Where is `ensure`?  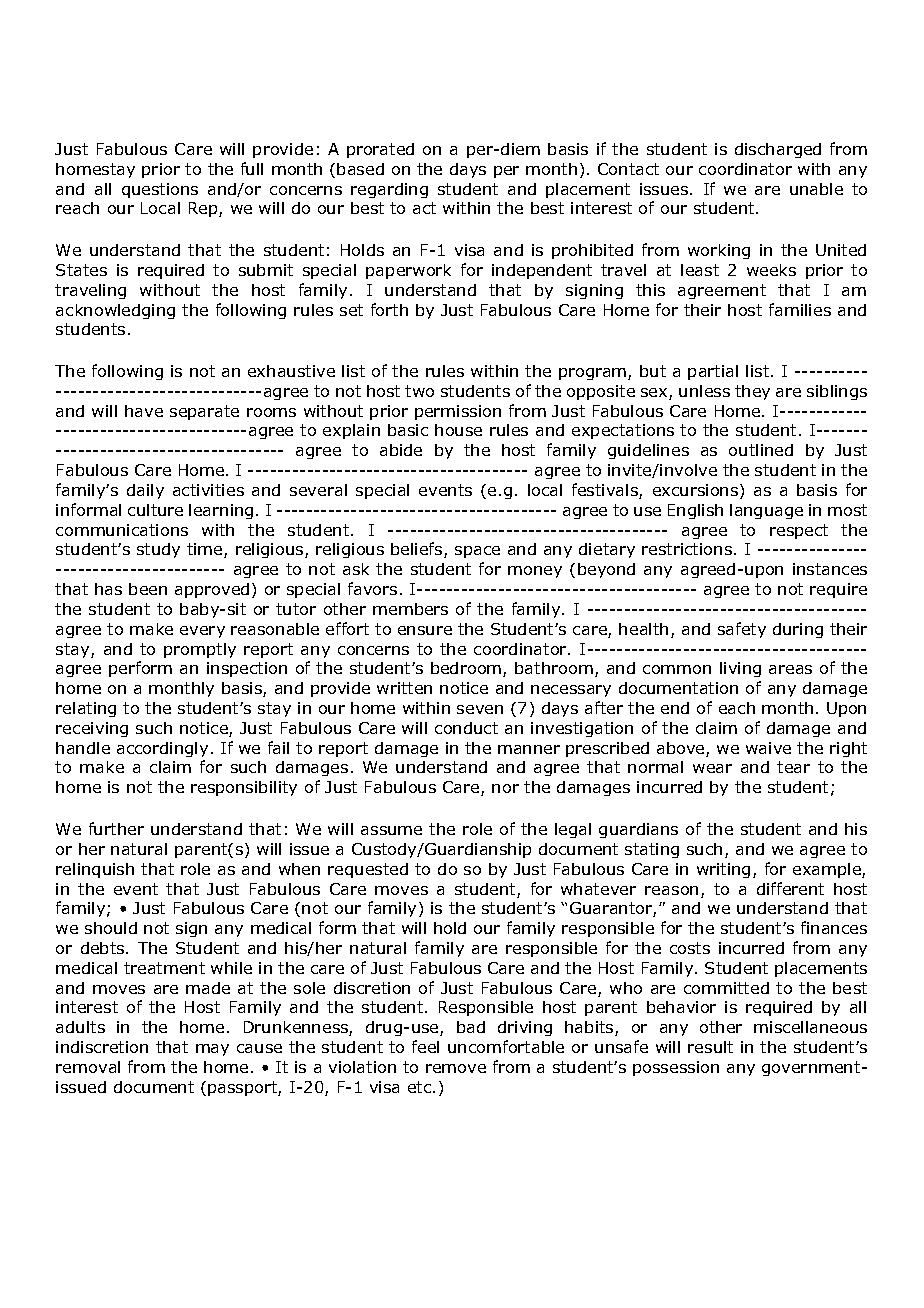
ensure is located at coordinates (425, 630).
